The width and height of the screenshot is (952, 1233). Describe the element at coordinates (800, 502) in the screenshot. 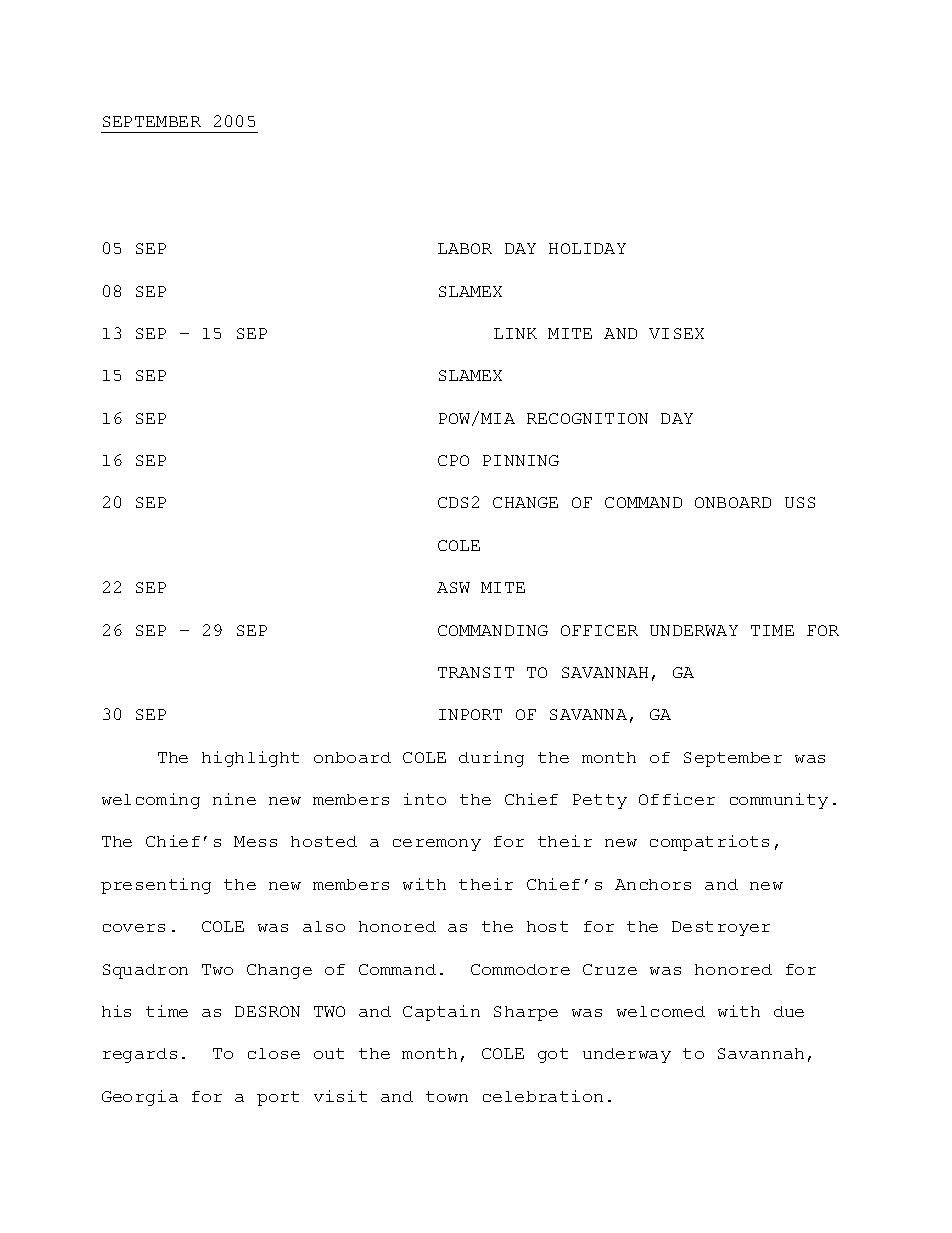

I see `USS` at that location.
